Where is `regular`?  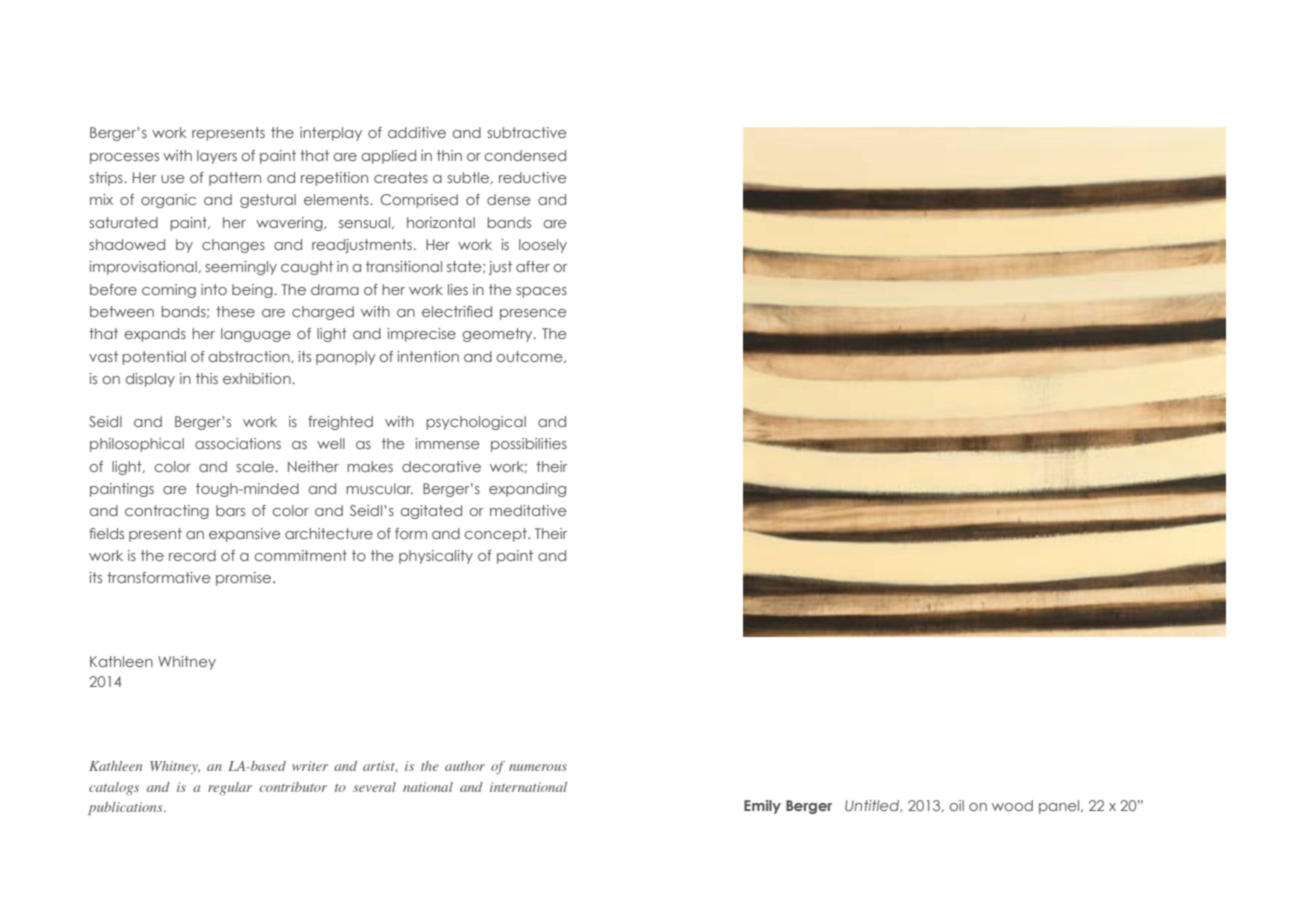 regular is located at coordinates (230, 788).
